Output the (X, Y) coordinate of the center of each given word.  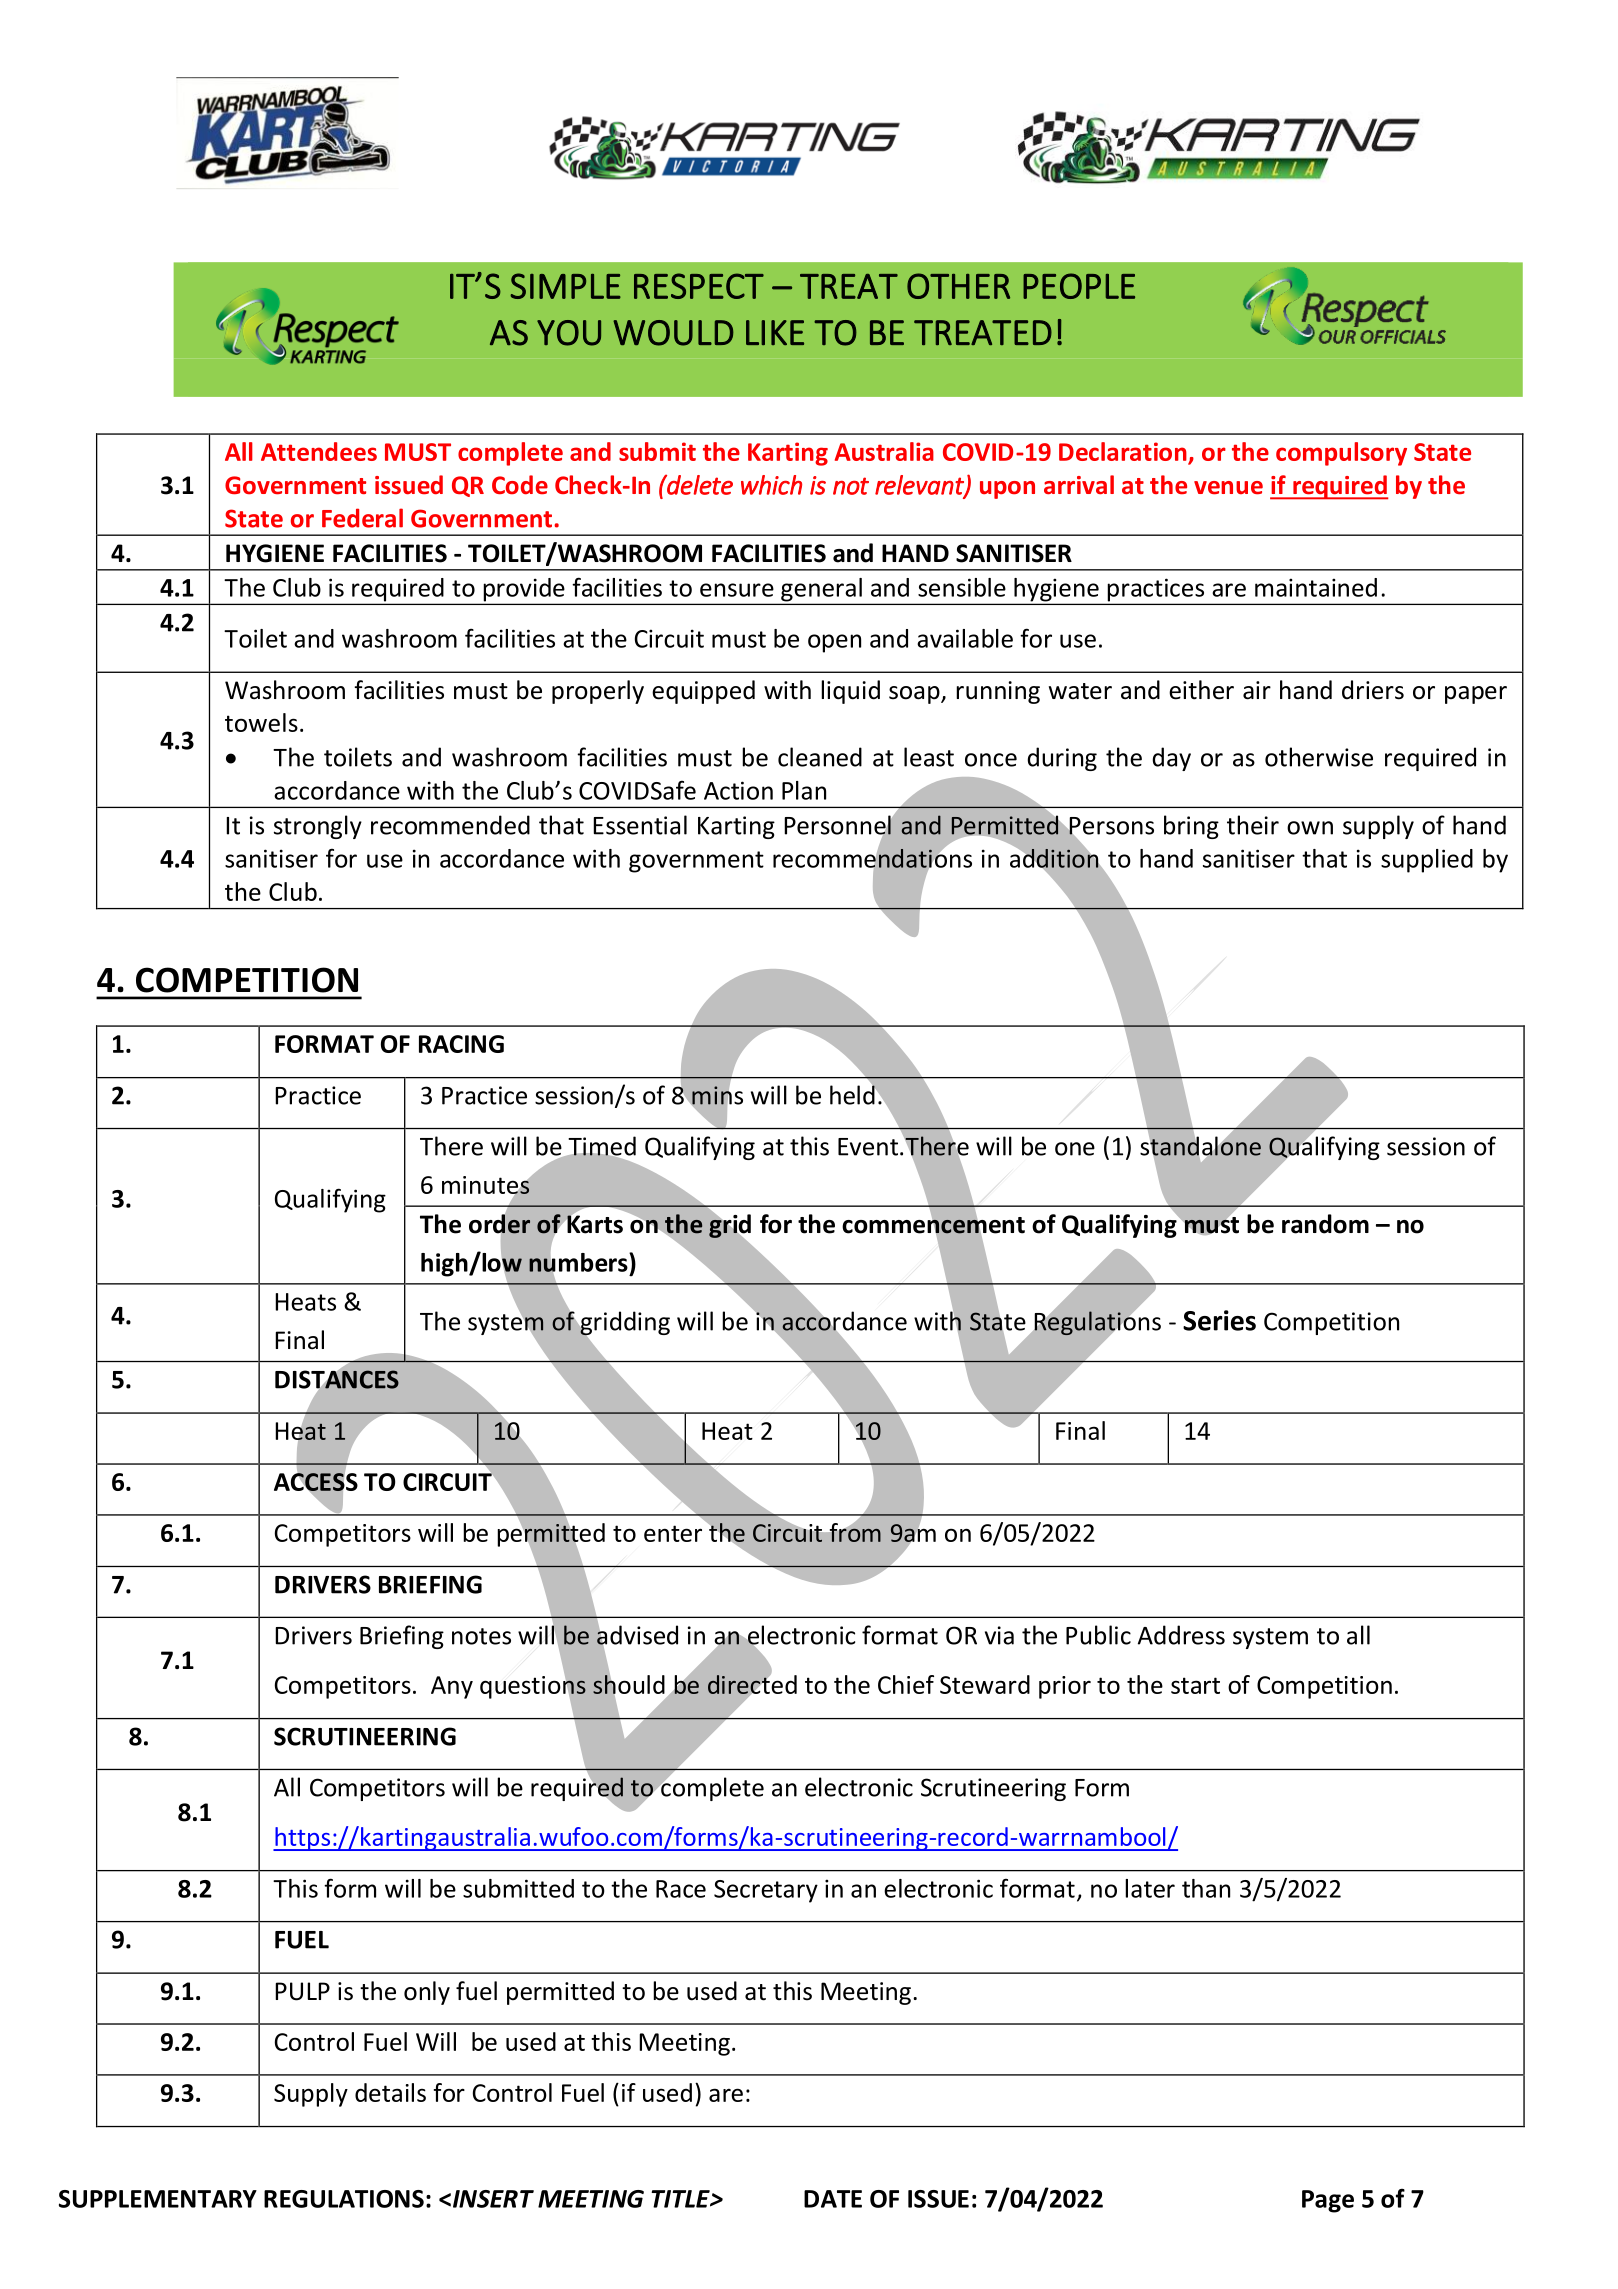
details (390, 2092)
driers (1373, 690)
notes (481, 1636)
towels (261, 722)
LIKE (775, 332)
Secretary (766, 1891)
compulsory (1341, 454)
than (1206, 1888)
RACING (461, 1044)
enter (673, 1533)
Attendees (319, 451)
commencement (933, 1225)
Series (1219, 1320)
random (1325, 1224)
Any (452, 1687)
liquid (850, 692)
